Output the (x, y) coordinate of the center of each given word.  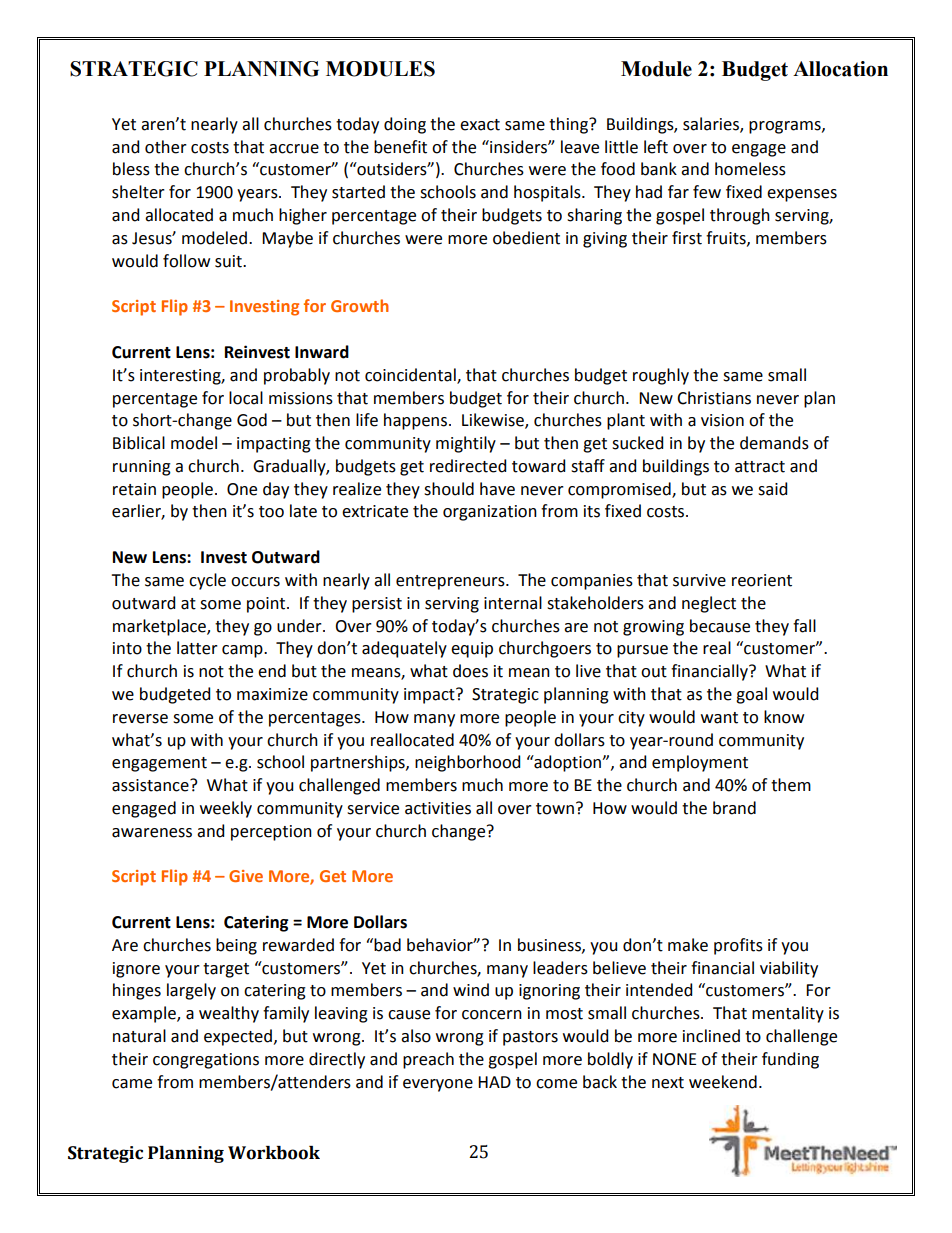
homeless (750, 169)
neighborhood (467, 763)
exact (480, 125)
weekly (226, 809)
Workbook (274, 1153)
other (166, 147)
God (252, 420)
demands (774, 443)
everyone (438, 1085)
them (791, 785)
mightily (466, 444)
